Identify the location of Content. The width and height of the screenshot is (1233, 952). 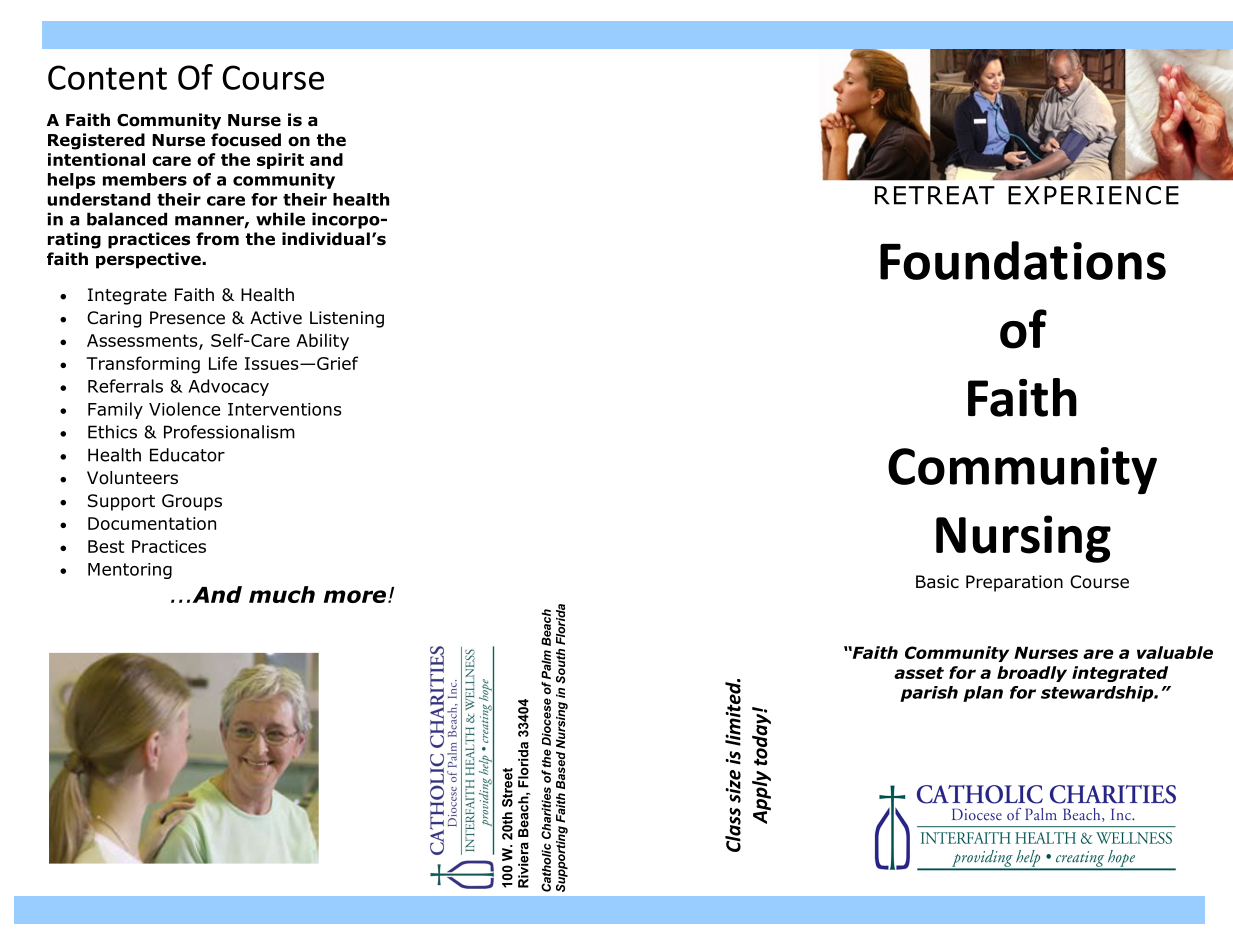
(107, 77).
